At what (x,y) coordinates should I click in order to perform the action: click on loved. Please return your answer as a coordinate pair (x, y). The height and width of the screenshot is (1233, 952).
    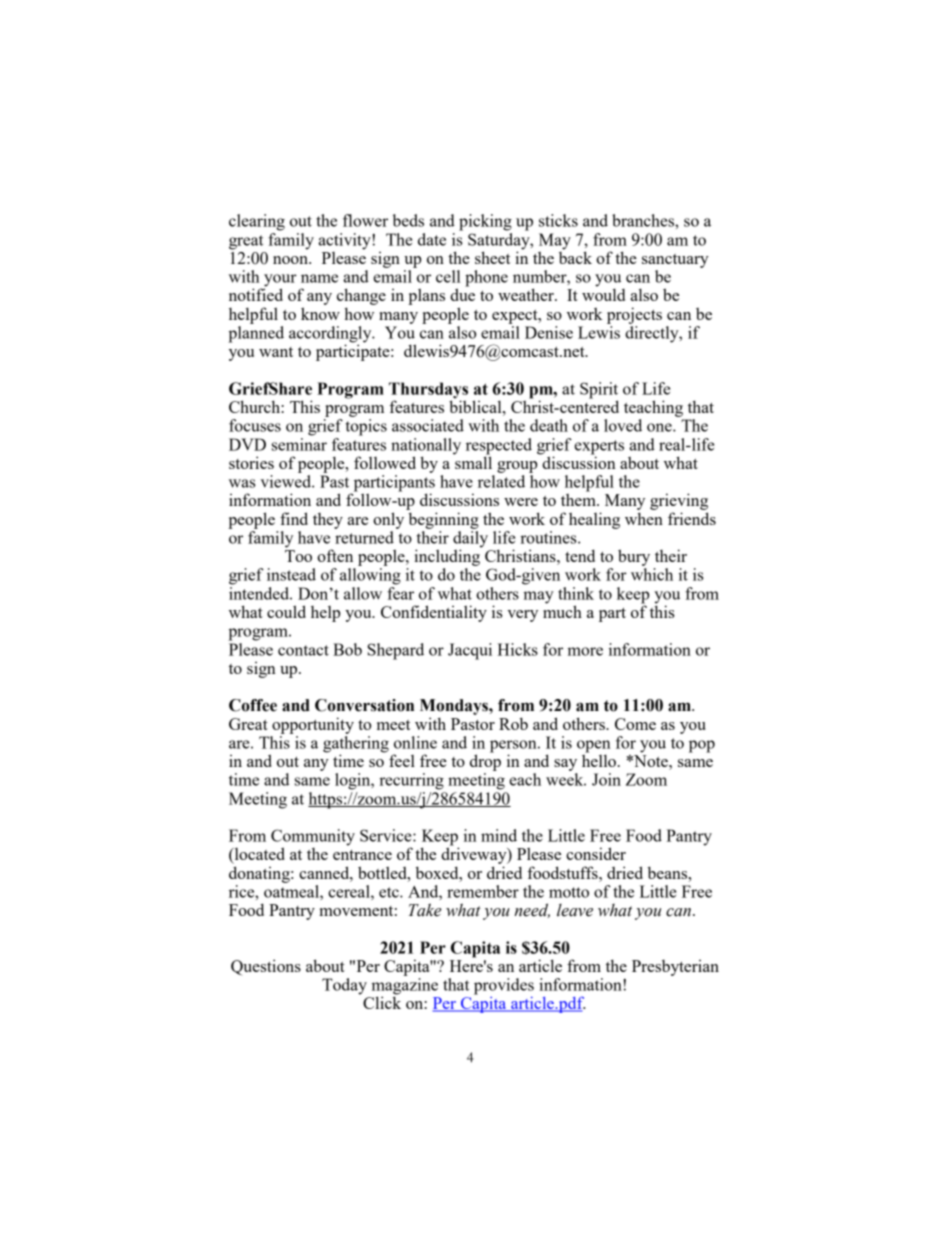
    Looking at the image, I should click on (623, 425).
